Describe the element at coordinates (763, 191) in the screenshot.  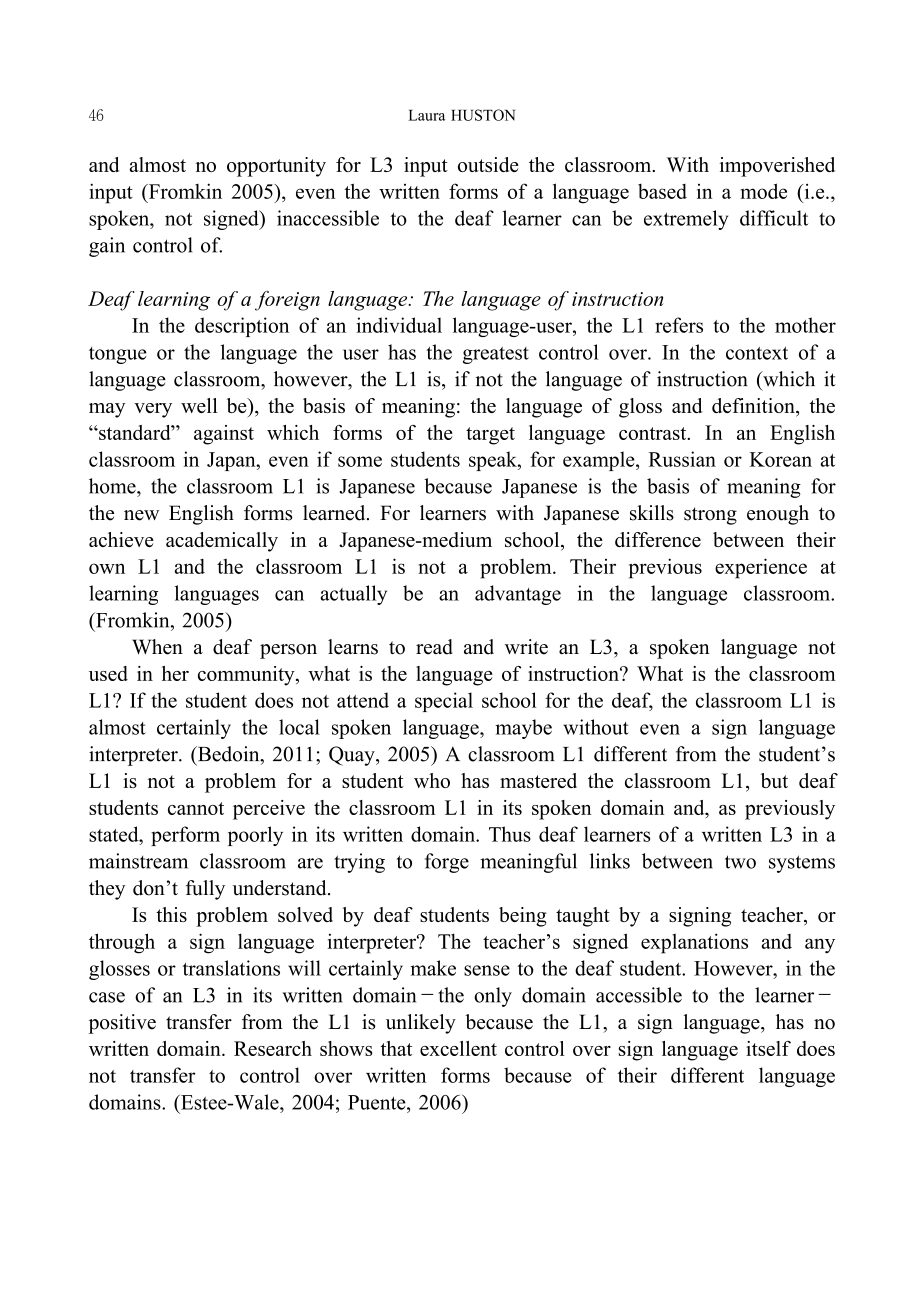
I see `mode` at that location.
